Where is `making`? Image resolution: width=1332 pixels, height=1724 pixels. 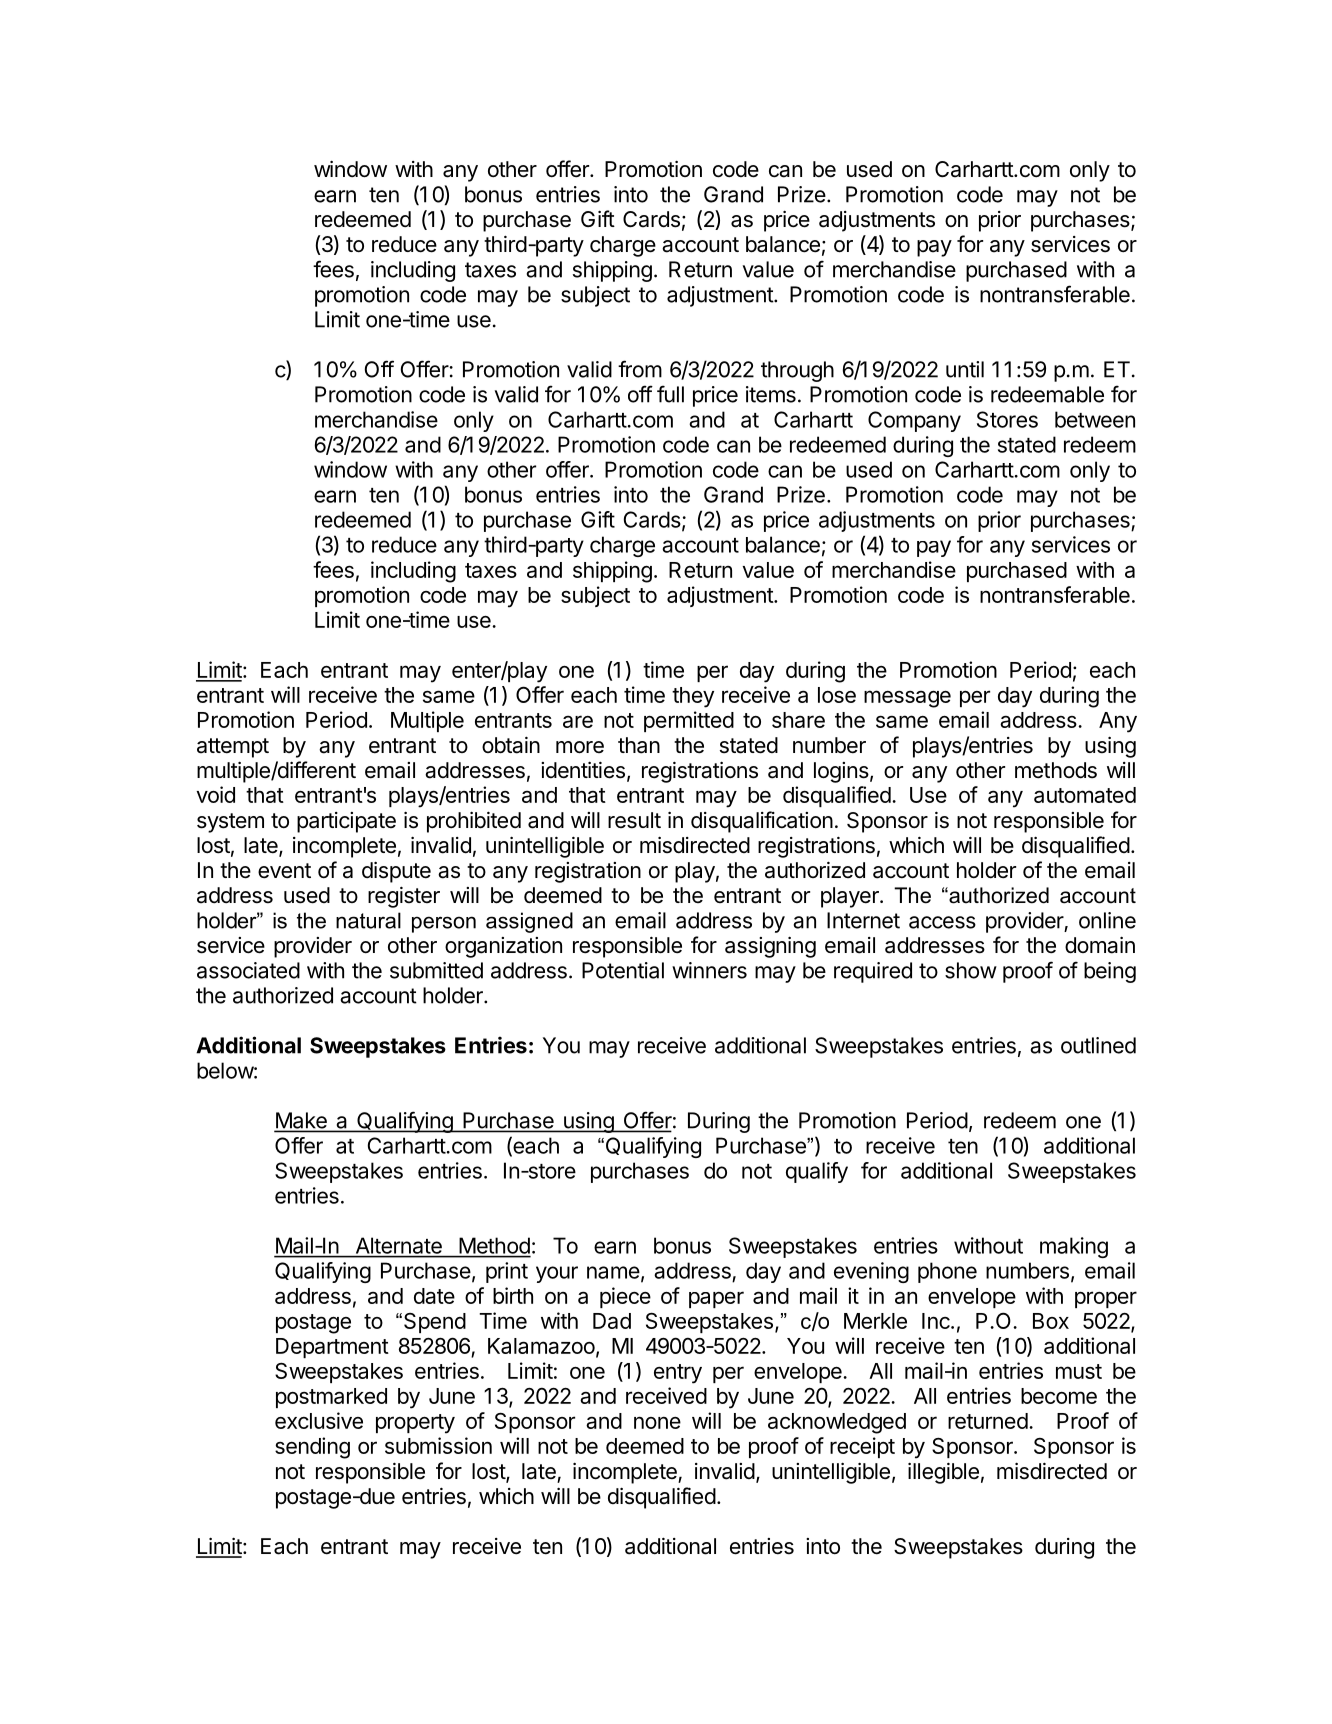 making is located at coordinates (1074, 1247).
